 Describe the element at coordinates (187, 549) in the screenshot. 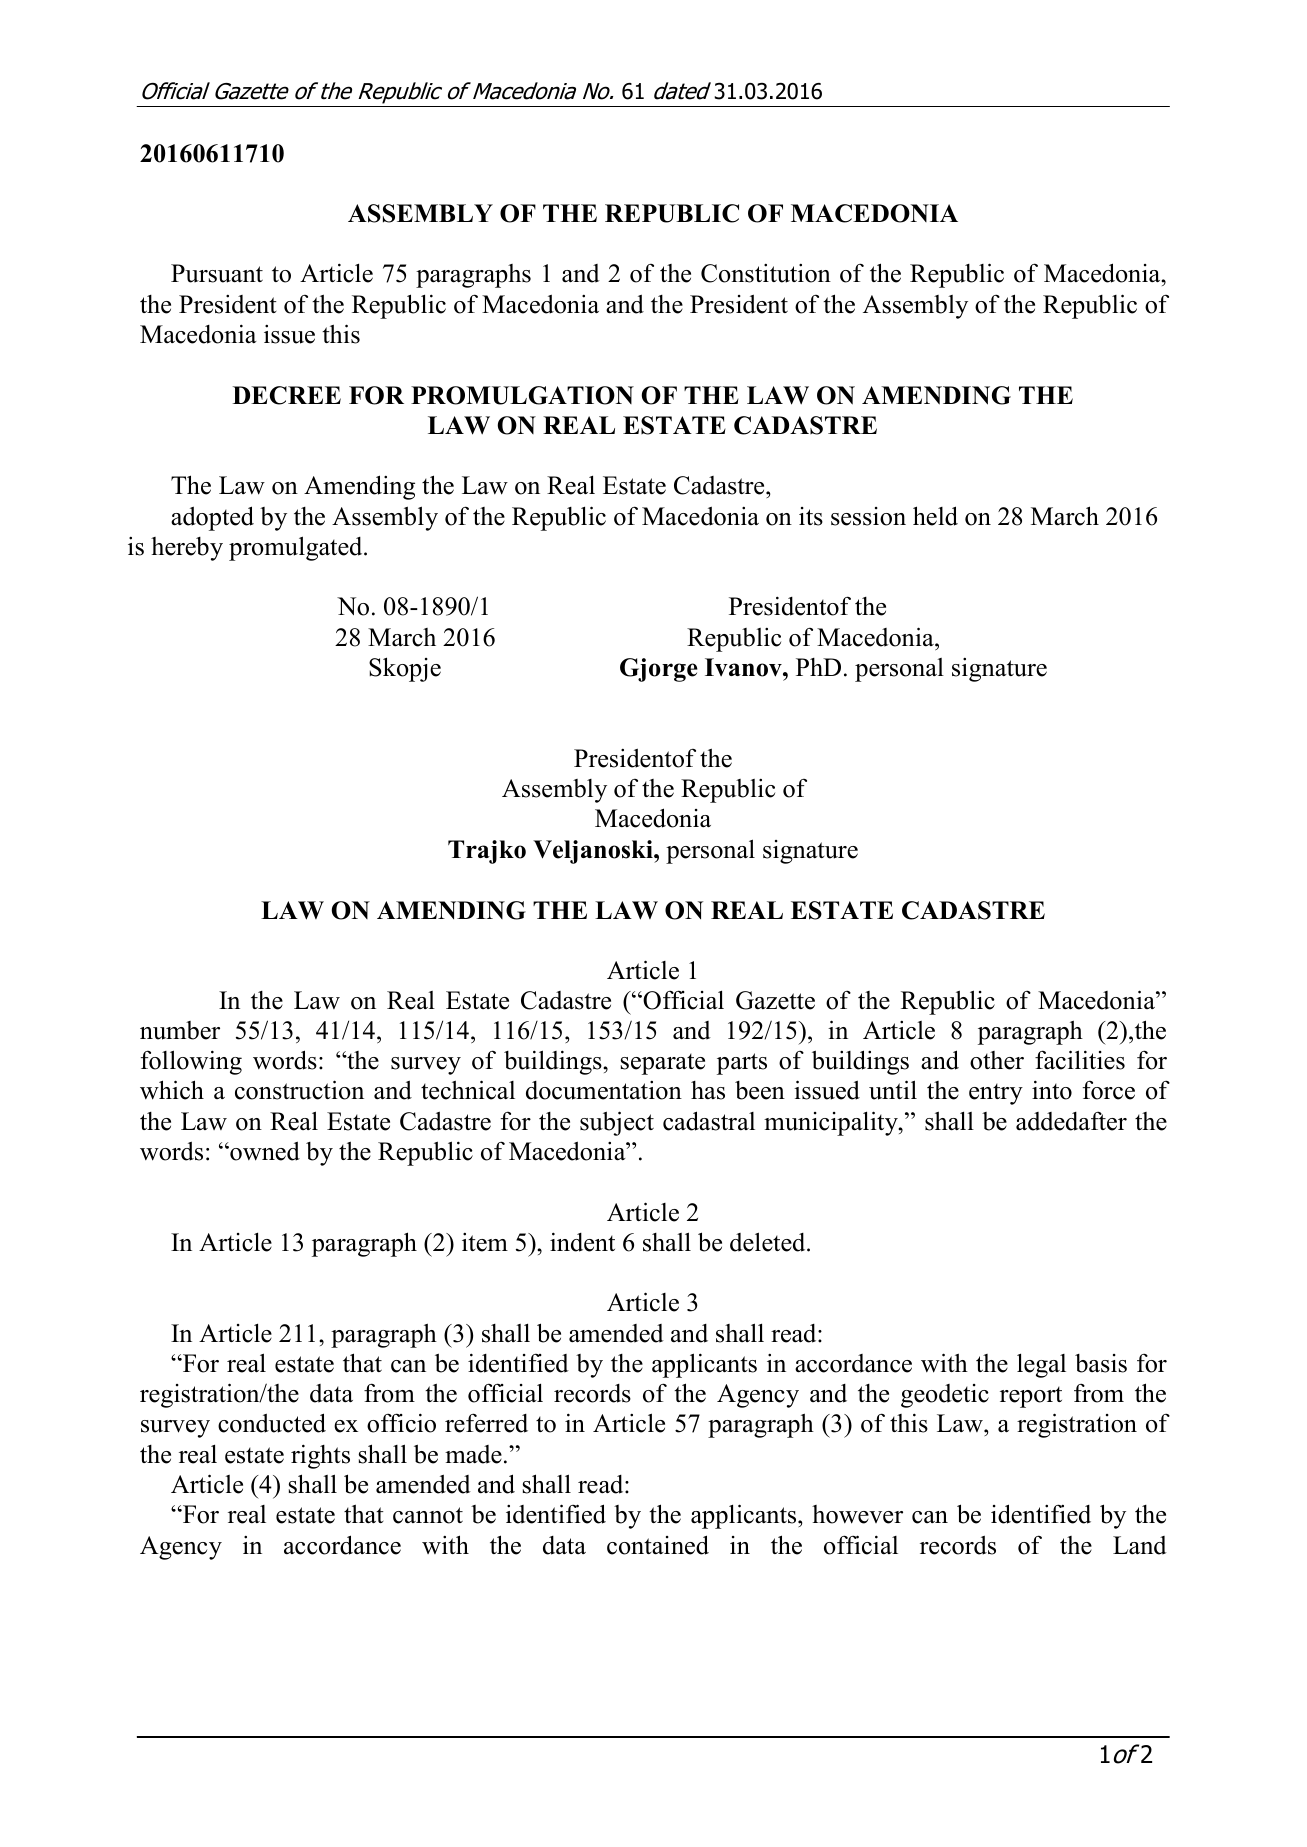

I see `hereby` at that location.
